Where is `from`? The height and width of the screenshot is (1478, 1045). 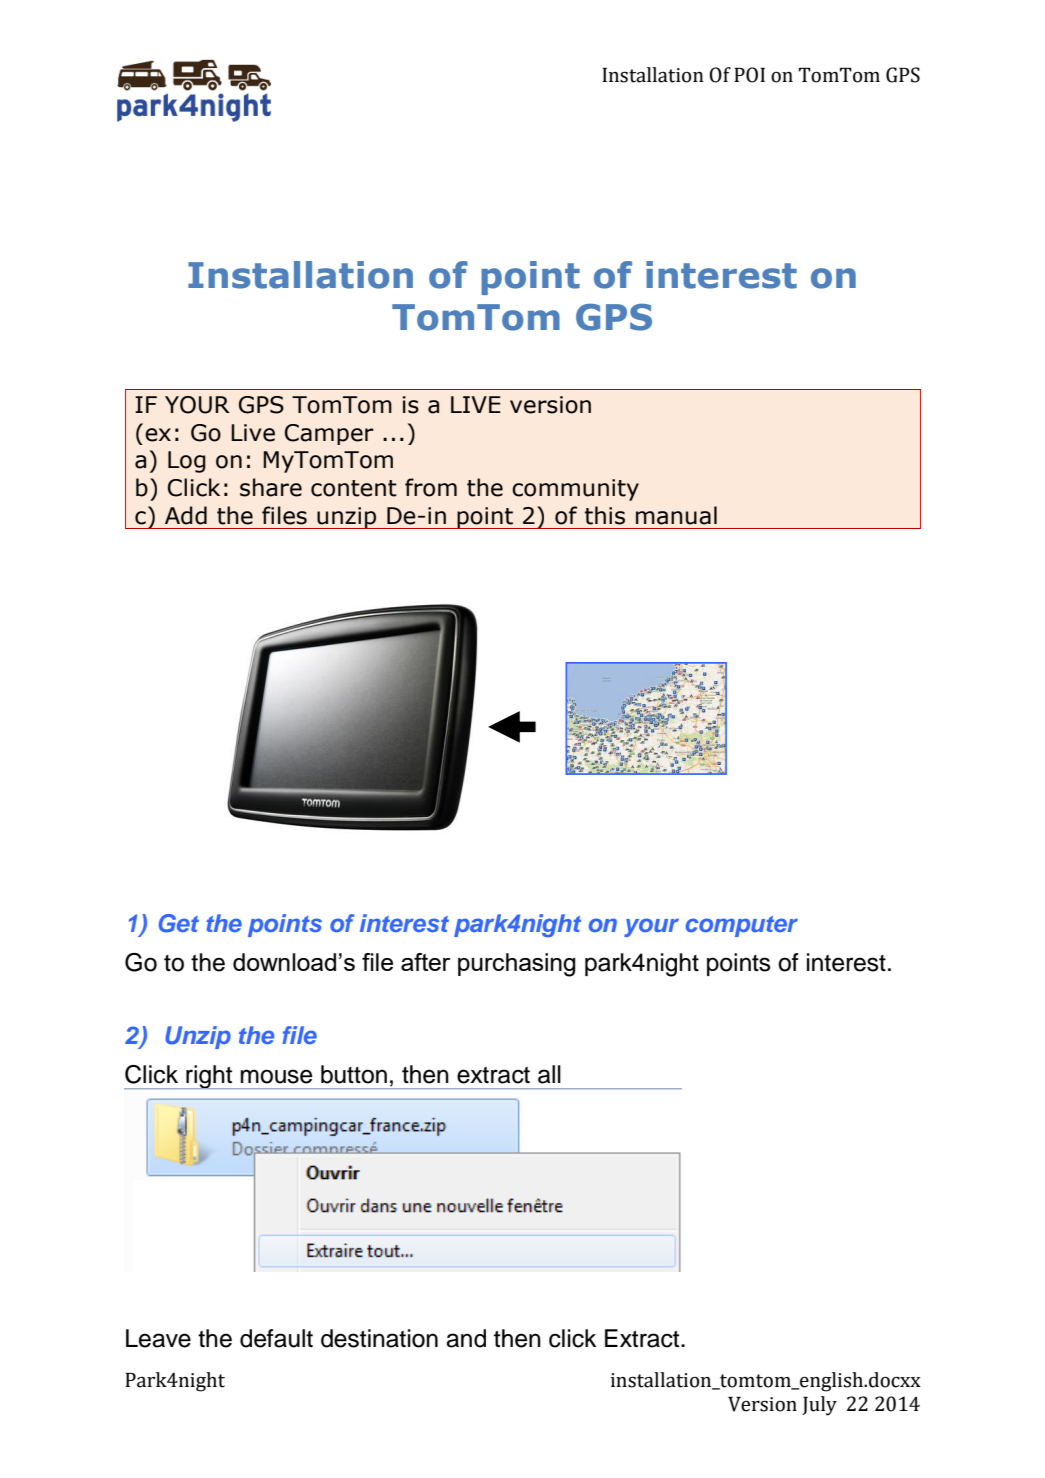 from is located at coordinates (431, 487).
